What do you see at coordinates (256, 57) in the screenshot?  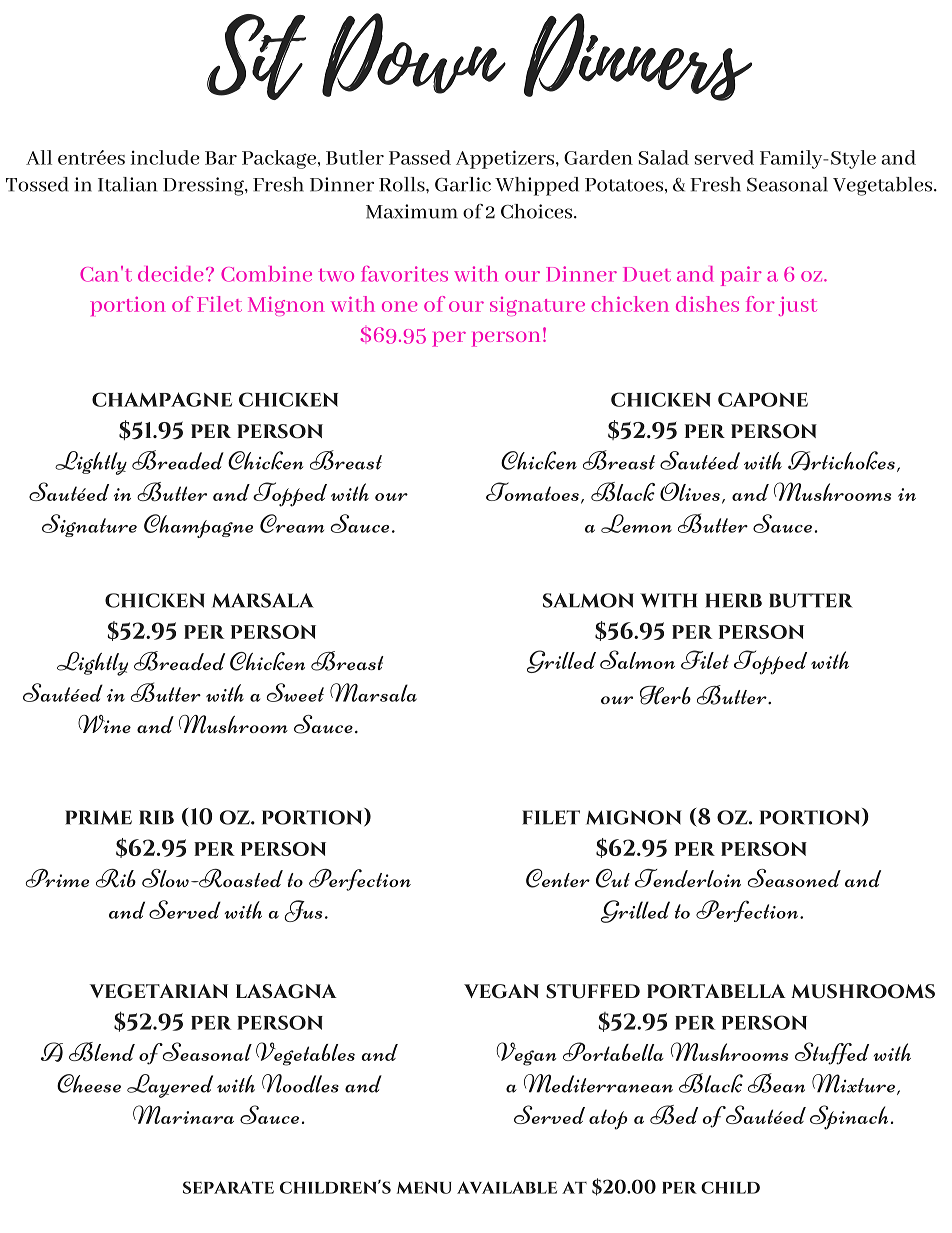 I see `Sit` at bounding box center [256, 57].
